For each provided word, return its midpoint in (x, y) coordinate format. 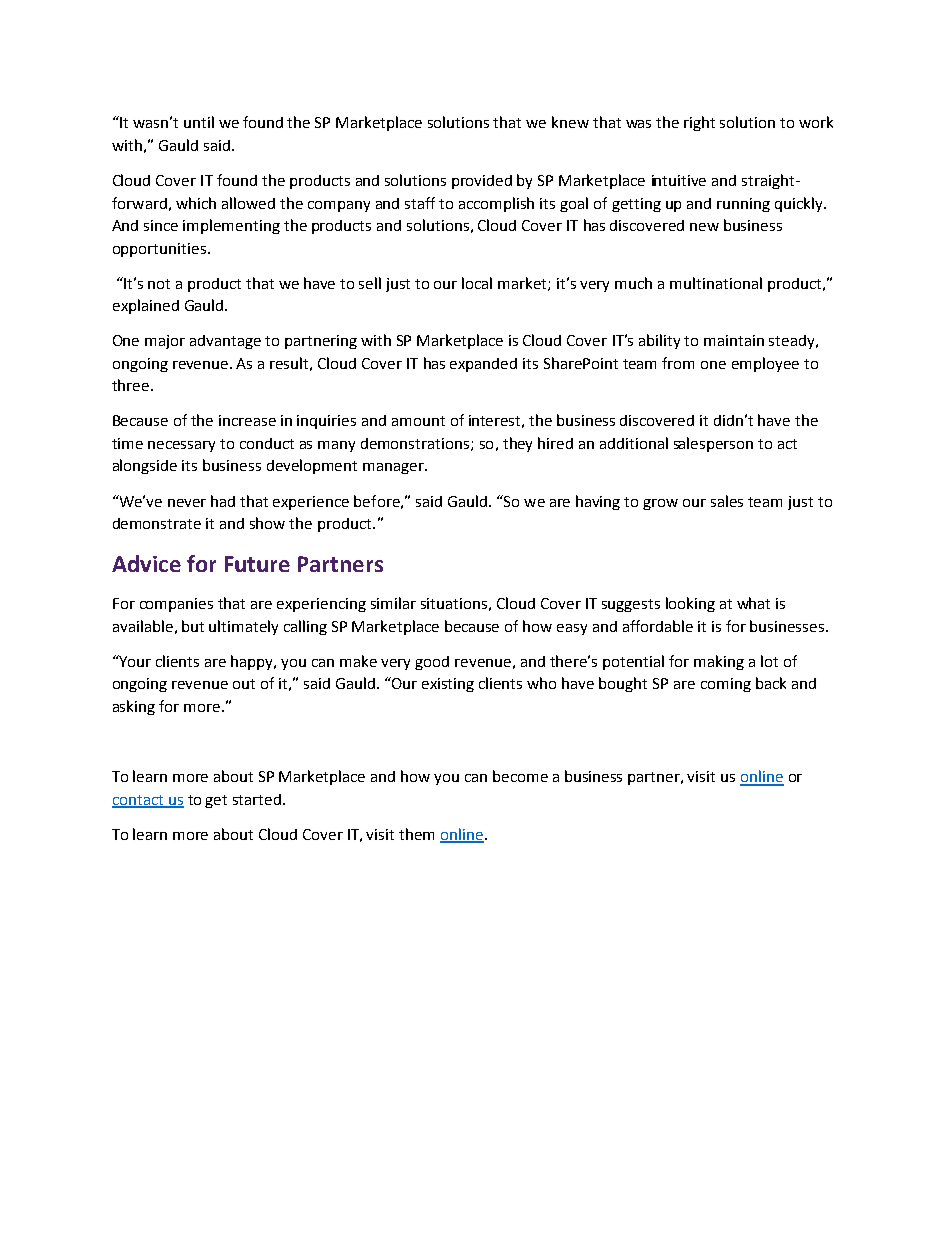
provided (482, 182)
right (699, 123)
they (517, 444)
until (199, 122)
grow (660, 504)
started (258, 799)
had (223, 501)
